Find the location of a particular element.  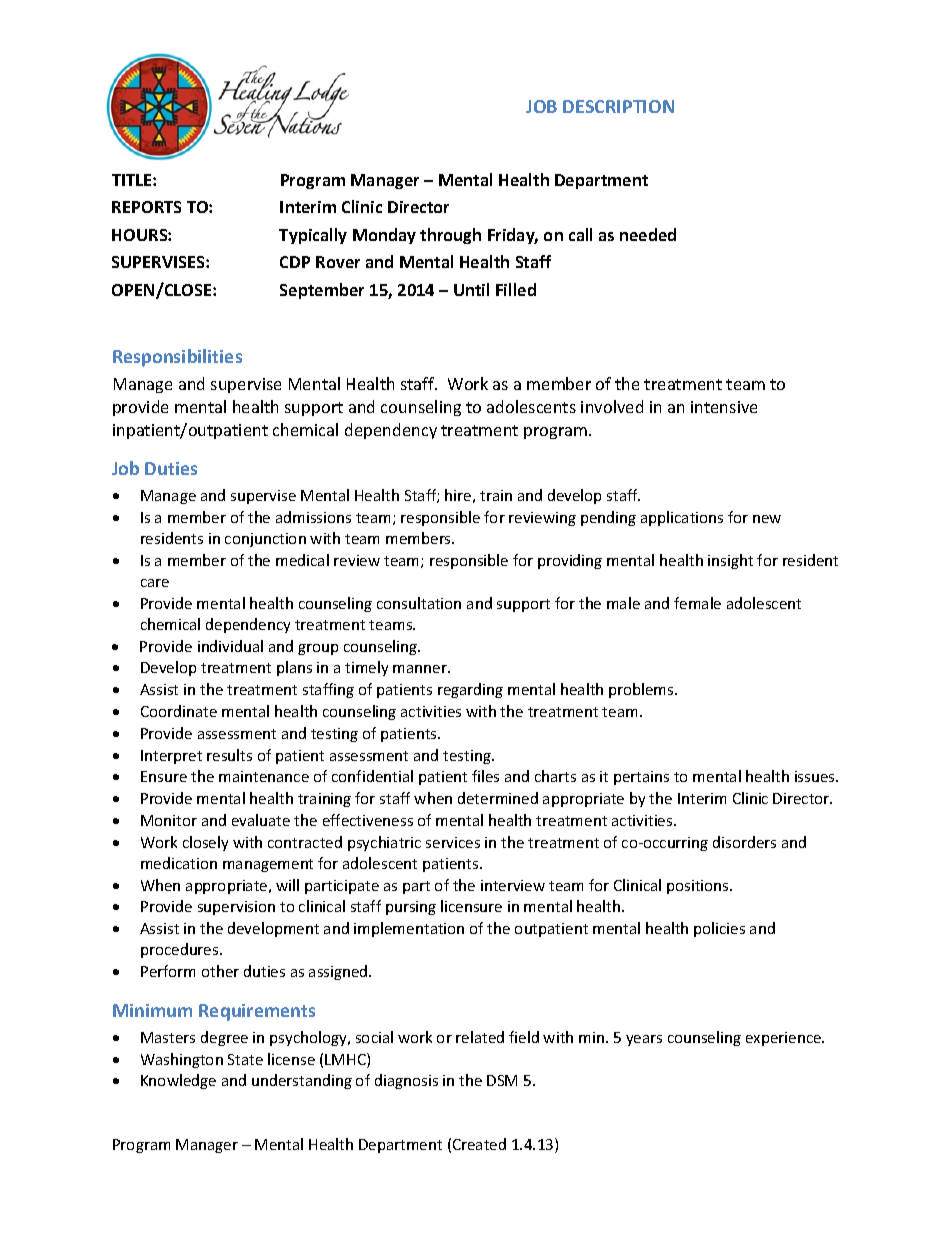

Knowledge is located at coordinates (178, 1081).
